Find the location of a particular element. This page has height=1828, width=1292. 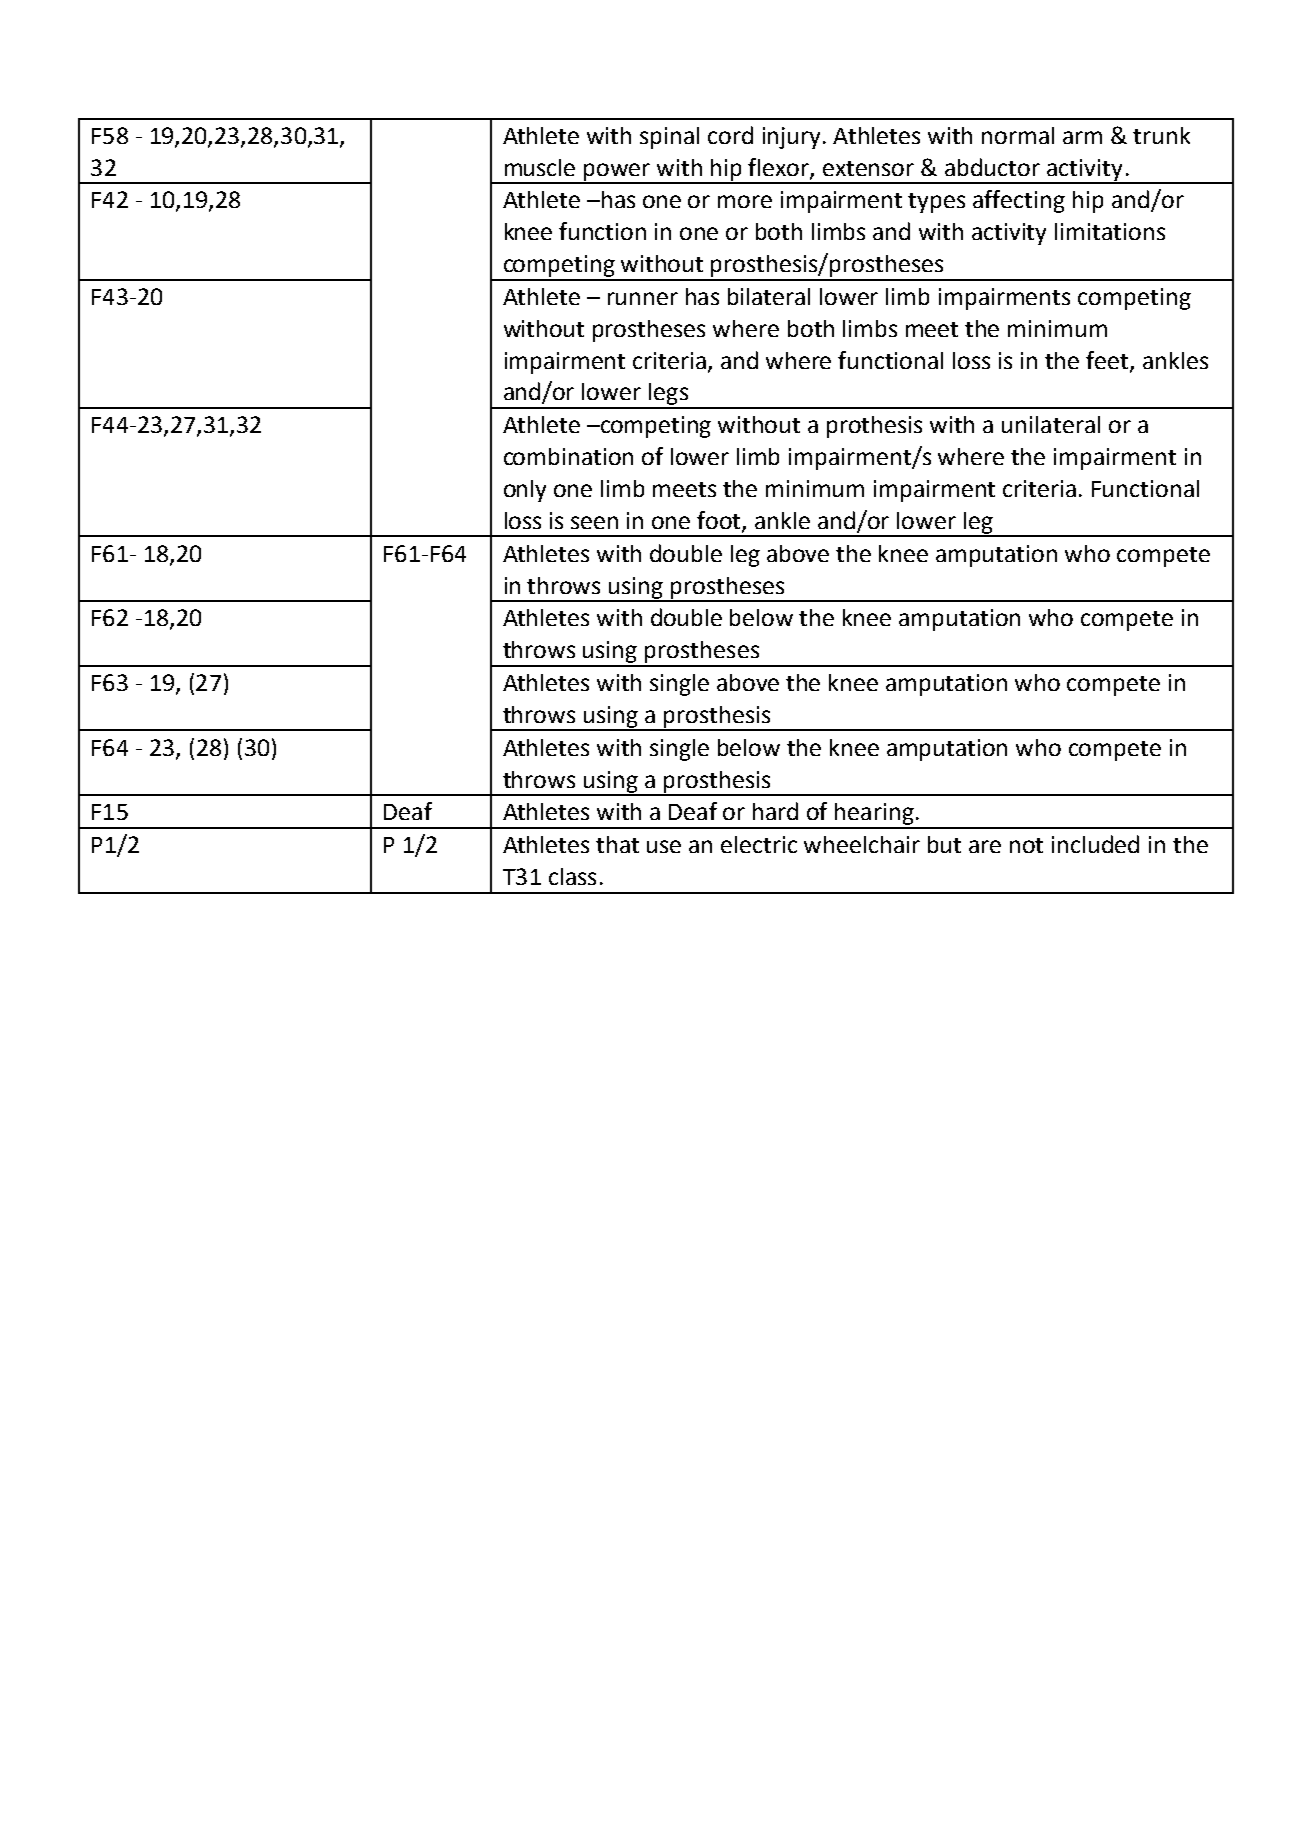

wheelchair is located at coordinates (862, 844).
